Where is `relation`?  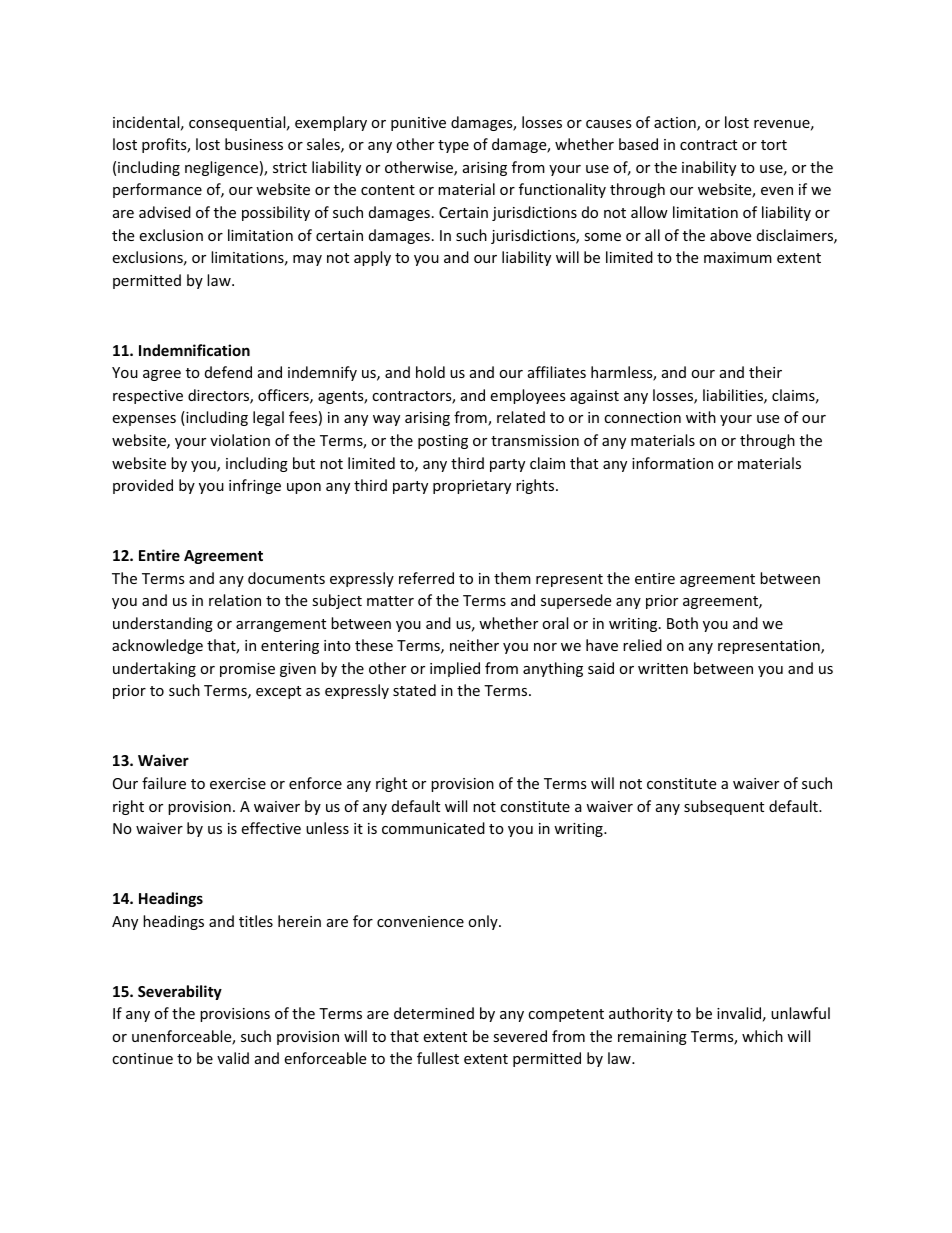
relation is located at coordinates (235, 600).
